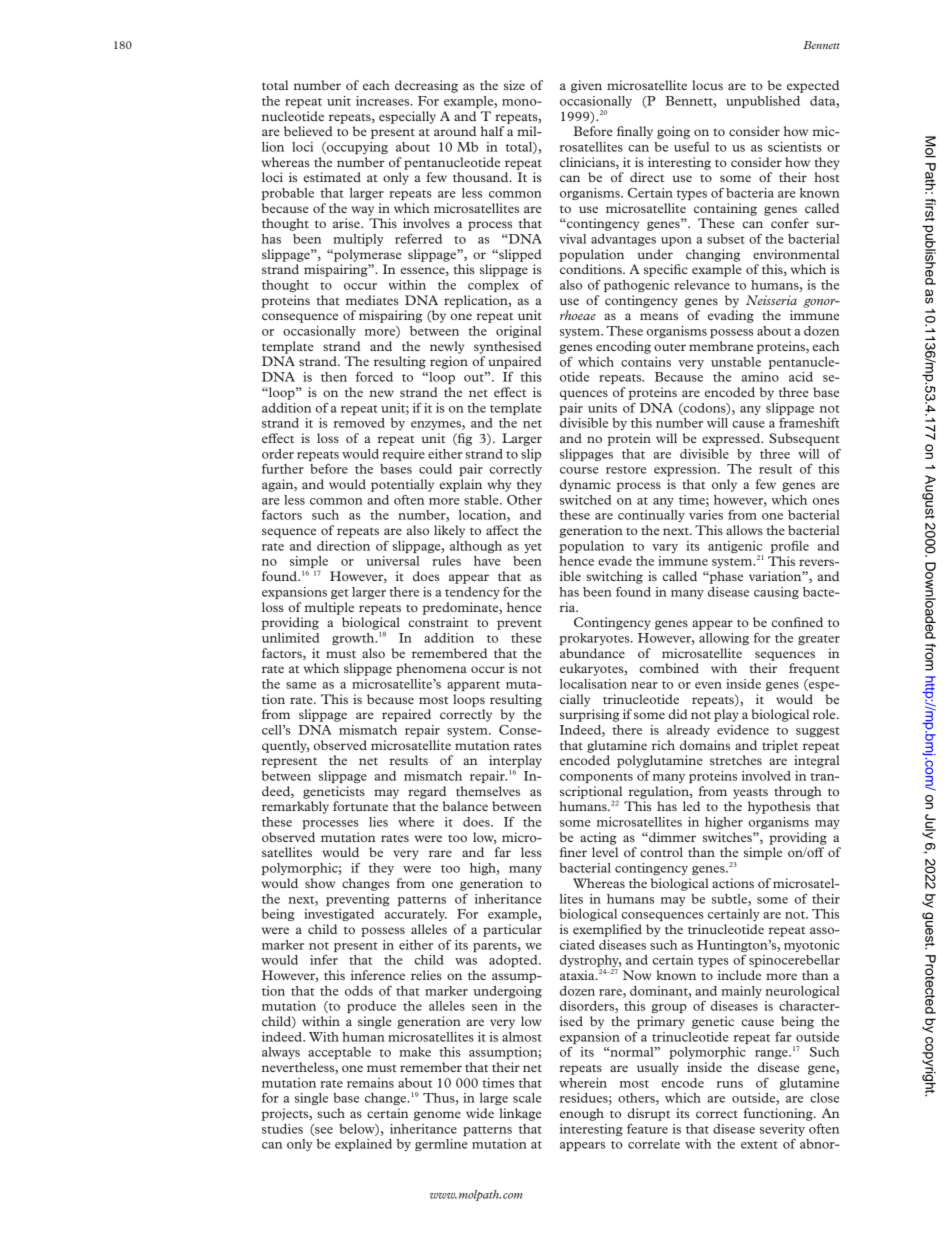 This image has width=952, height=1233. What do you see at coordinates (372, 300) in the image?
I see `mediates` at bounding box center [372, 300].
